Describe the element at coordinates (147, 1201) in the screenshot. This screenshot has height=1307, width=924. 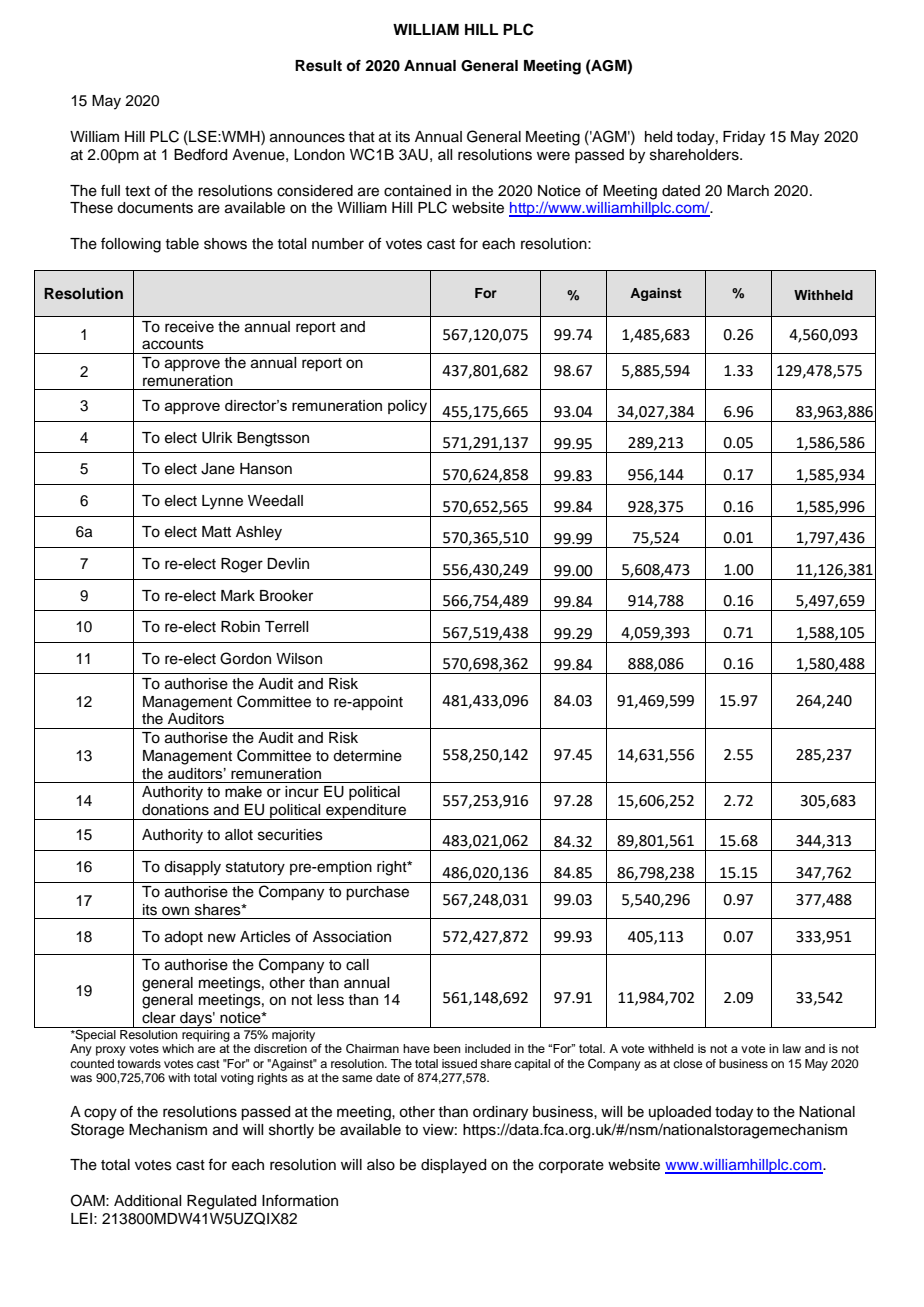
I see `Additional` at that location.
